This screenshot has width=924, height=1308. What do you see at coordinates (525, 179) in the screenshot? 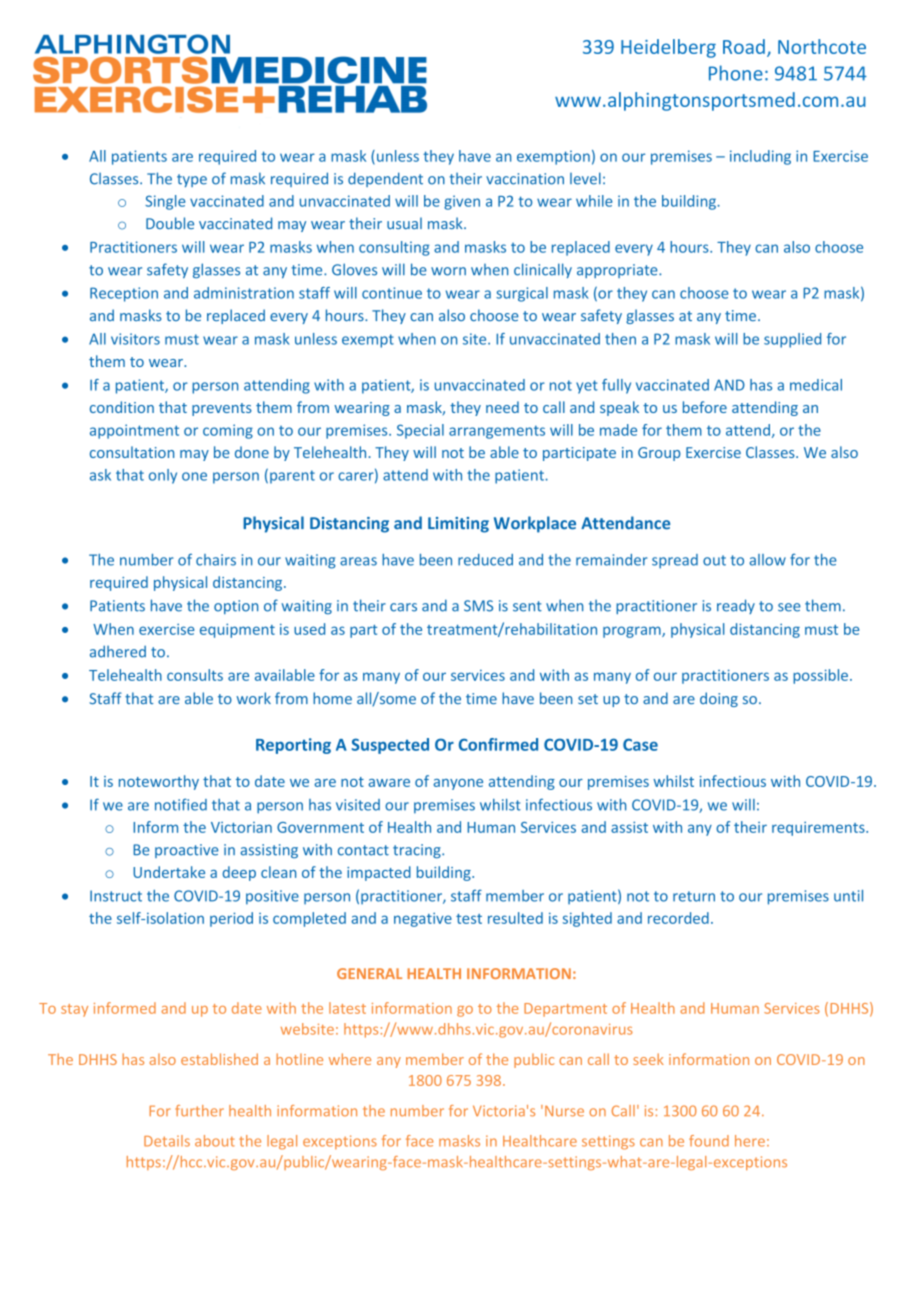
I see `vaccination` at bounding box center [525, 179].
